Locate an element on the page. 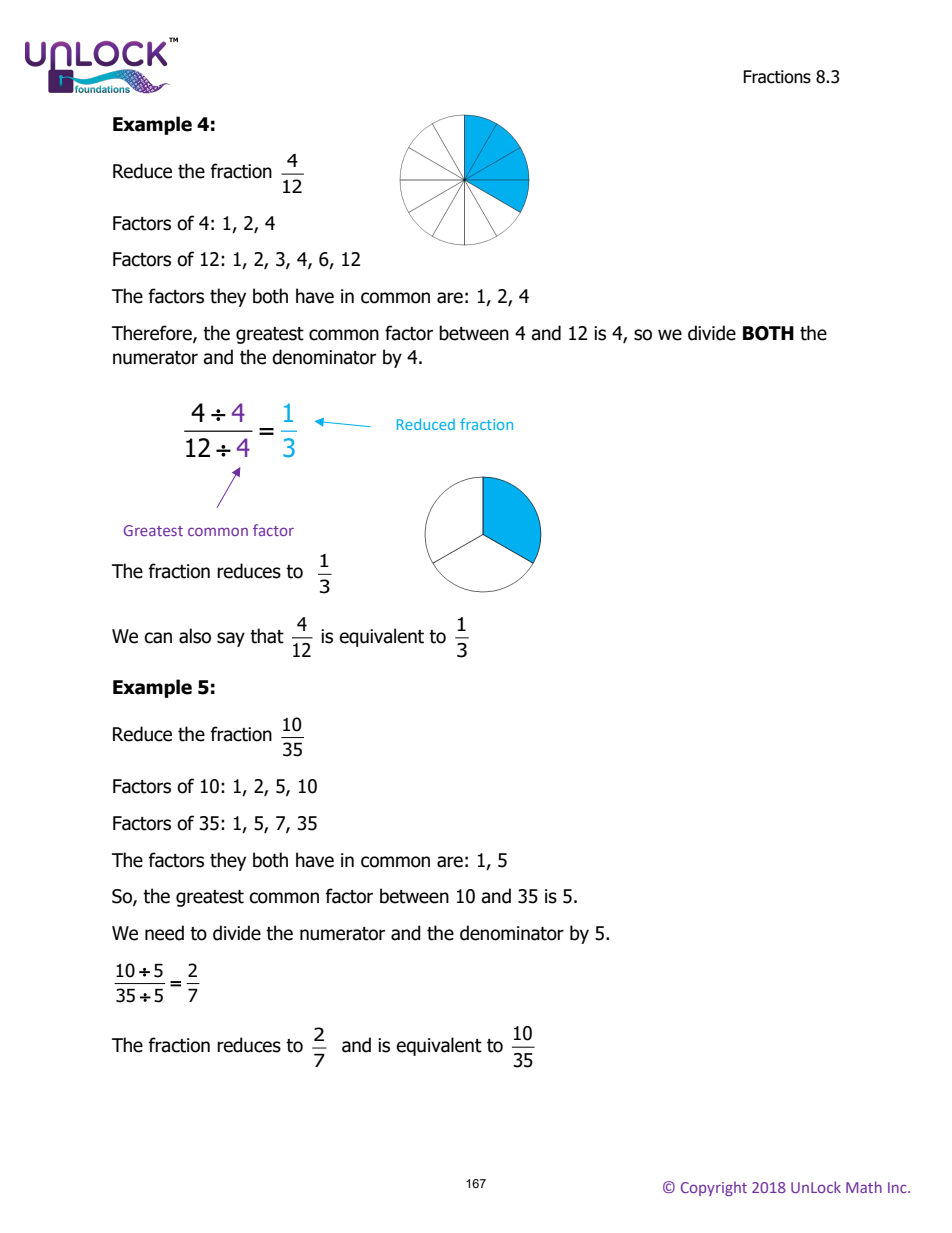 Image resolution: width=952 pixels, height=1233 pixels. say is located at coordinates (231, 639).
